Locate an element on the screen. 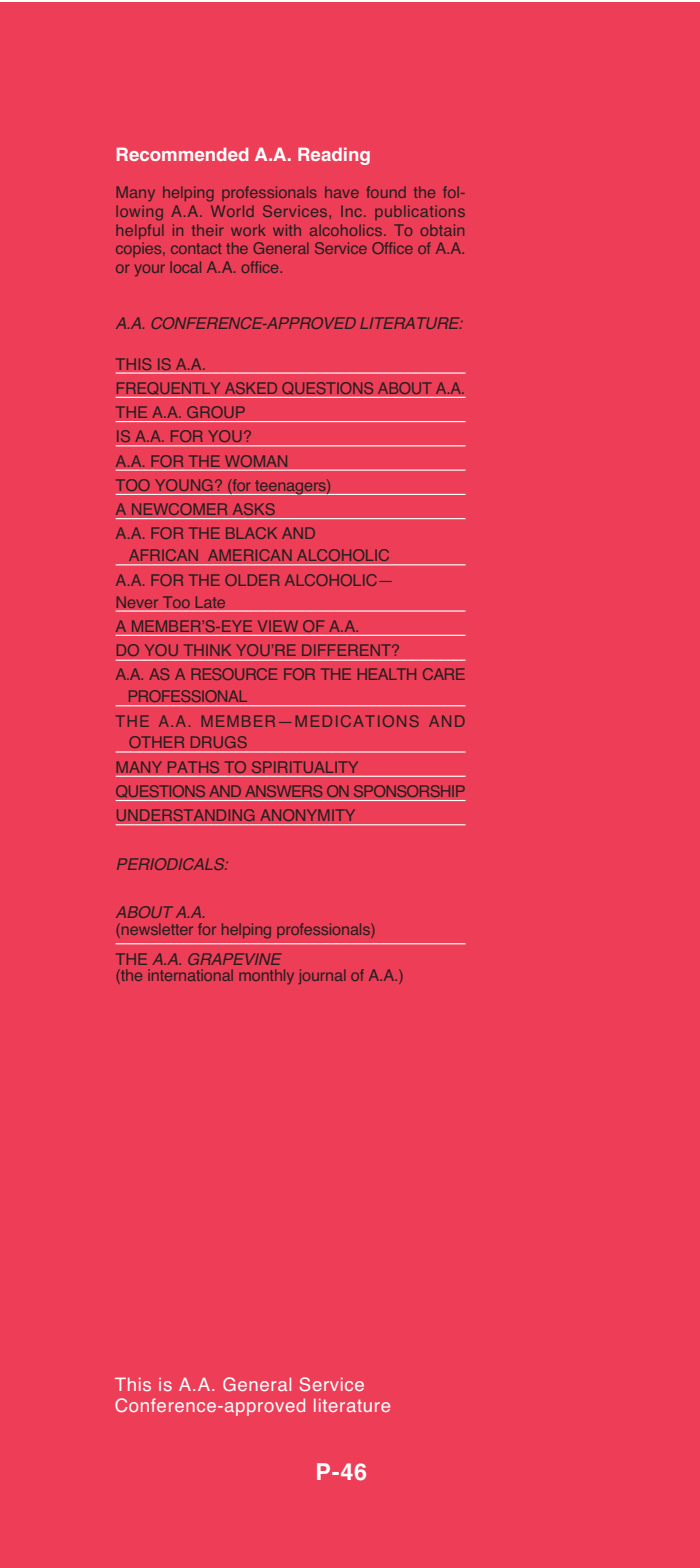 The height and width of the screenshot is (1568, 700). HEALTH is located at coordinates (387, 674).
